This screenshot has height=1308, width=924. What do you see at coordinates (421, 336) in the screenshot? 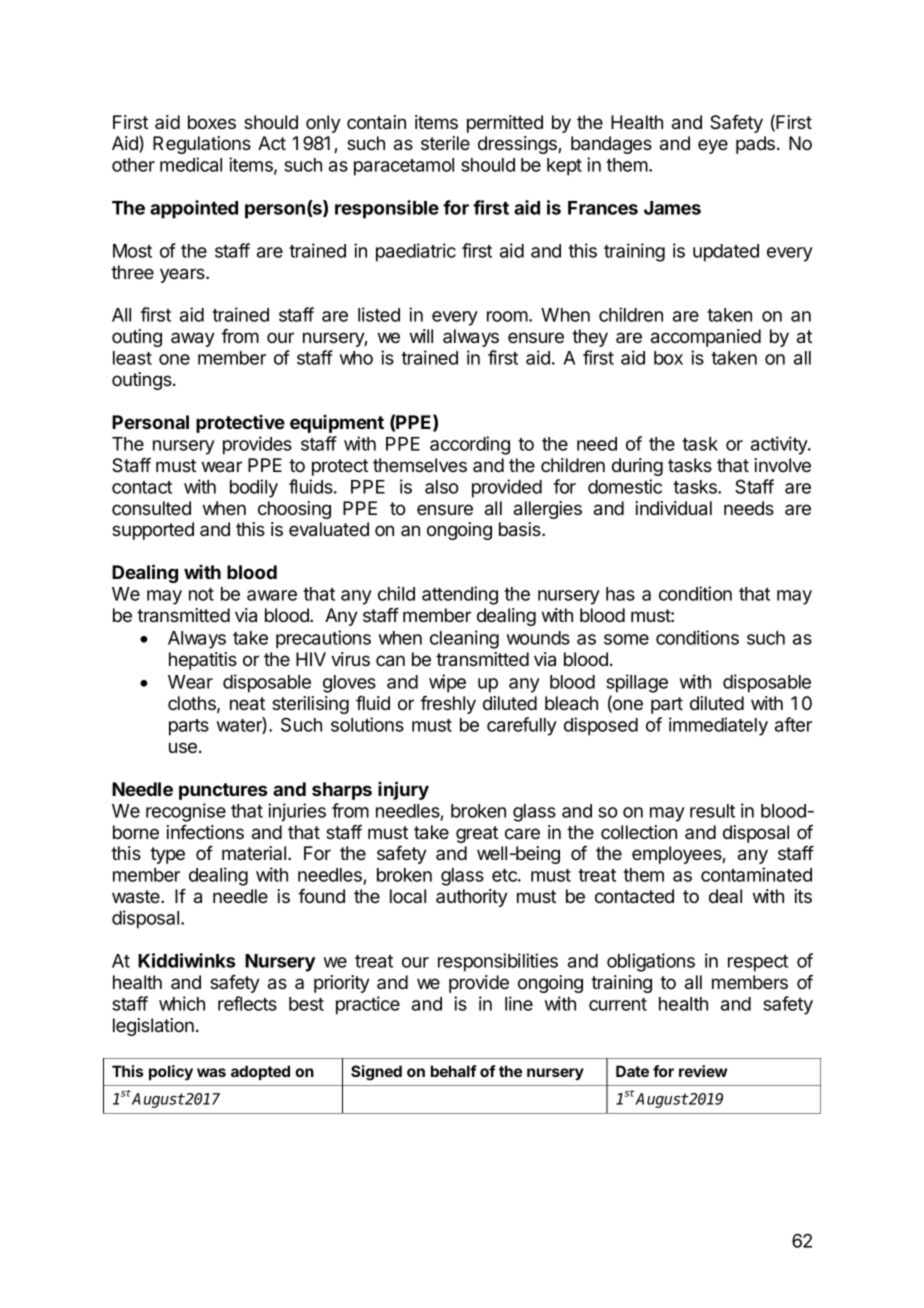
I see `will` at bounding box center [421, 336].
